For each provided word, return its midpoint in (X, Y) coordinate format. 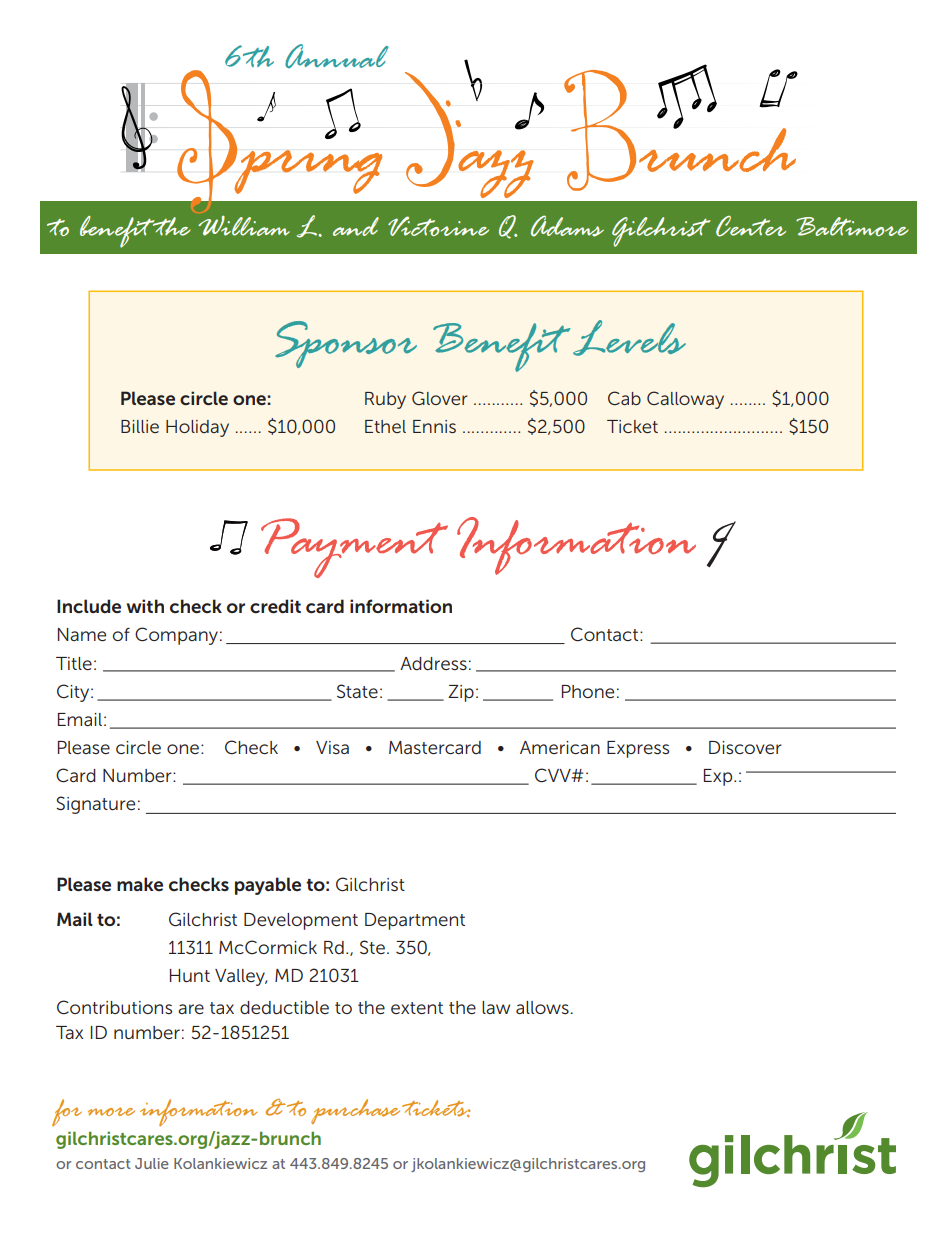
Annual (337, 56)
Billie (140, 426)
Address (433, 663)
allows (542, 1007)
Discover (745, 747)
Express (638, 749)
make (140, 884)
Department (415, 921)
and (356, 226)
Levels (629, 338)
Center (751, 226)
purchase (355, 1111)
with (145, 606)
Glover (440, 398)
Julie (152, 1163)
